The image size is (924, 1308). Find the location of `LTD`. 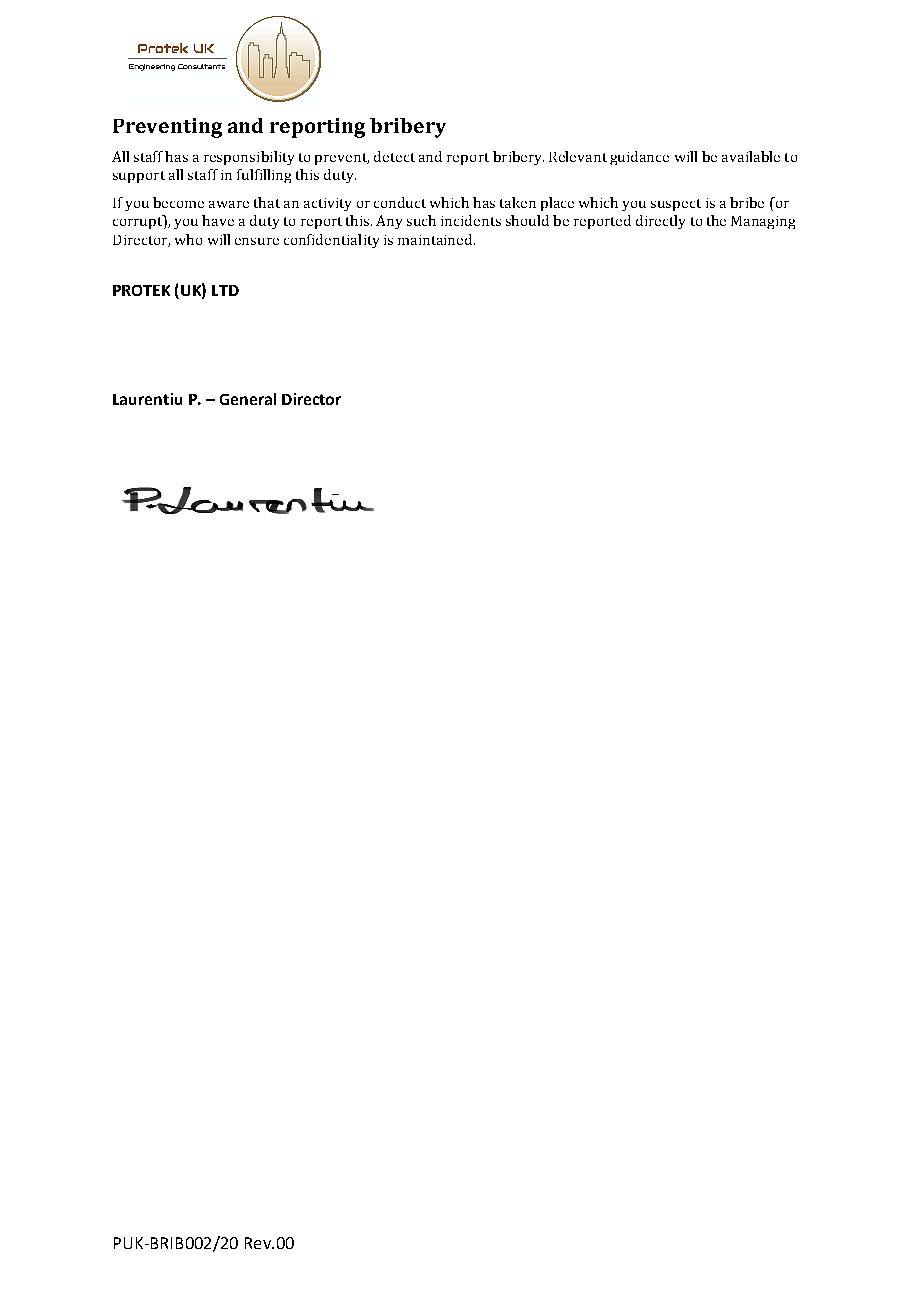

LTD is located at coordinates (225, 290).
